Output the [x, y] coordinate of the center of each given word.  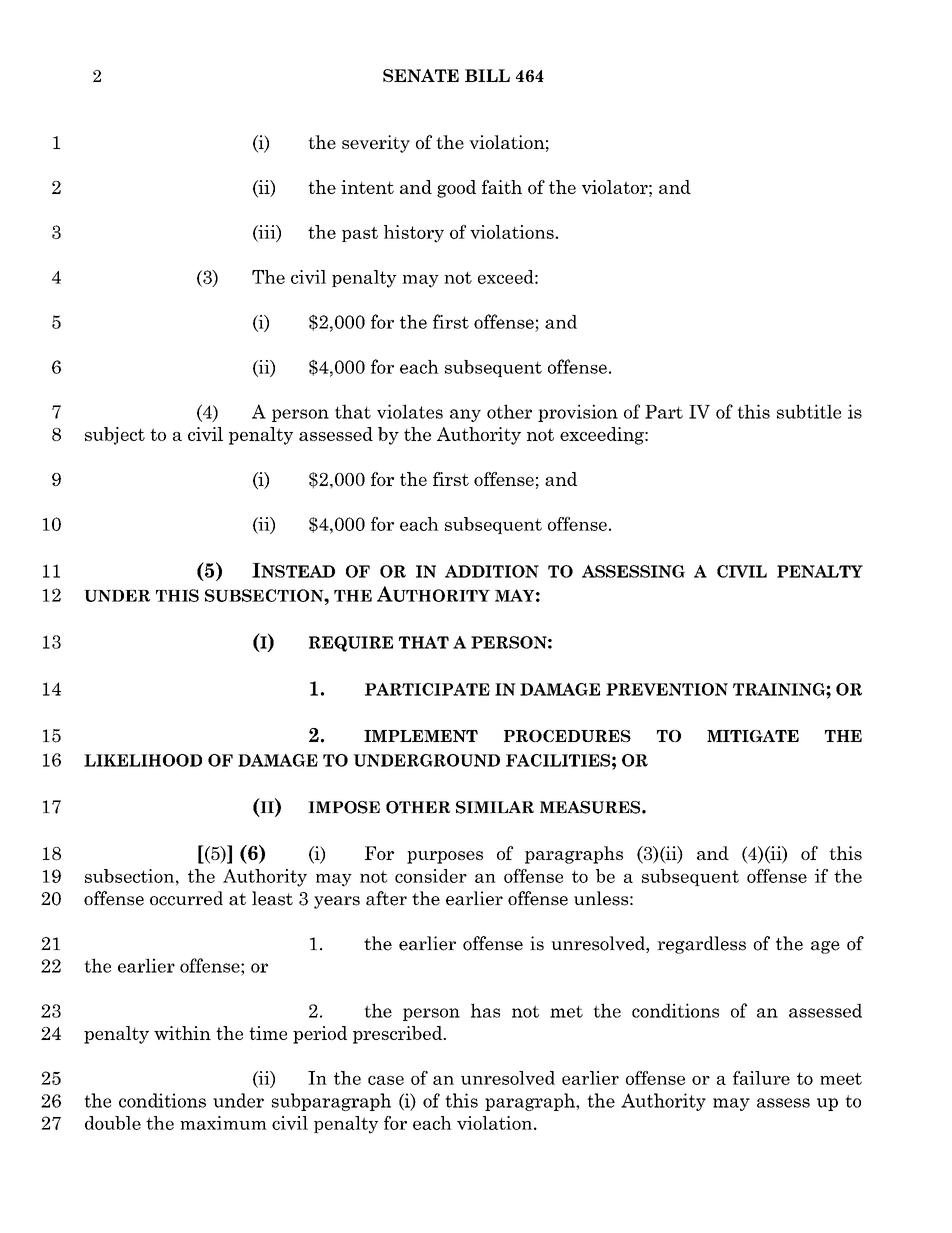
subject [115, 436]
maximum [223, 1123]
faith [502, 187]
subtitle [809, 411]
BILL [487, 75]
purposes [445, 857]
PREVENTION [667, 689]
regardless [701, 945]
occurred [186, 898]
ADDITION [492, 571]
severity [376, 144]
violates [410, 411]
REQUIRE [351, 644]
